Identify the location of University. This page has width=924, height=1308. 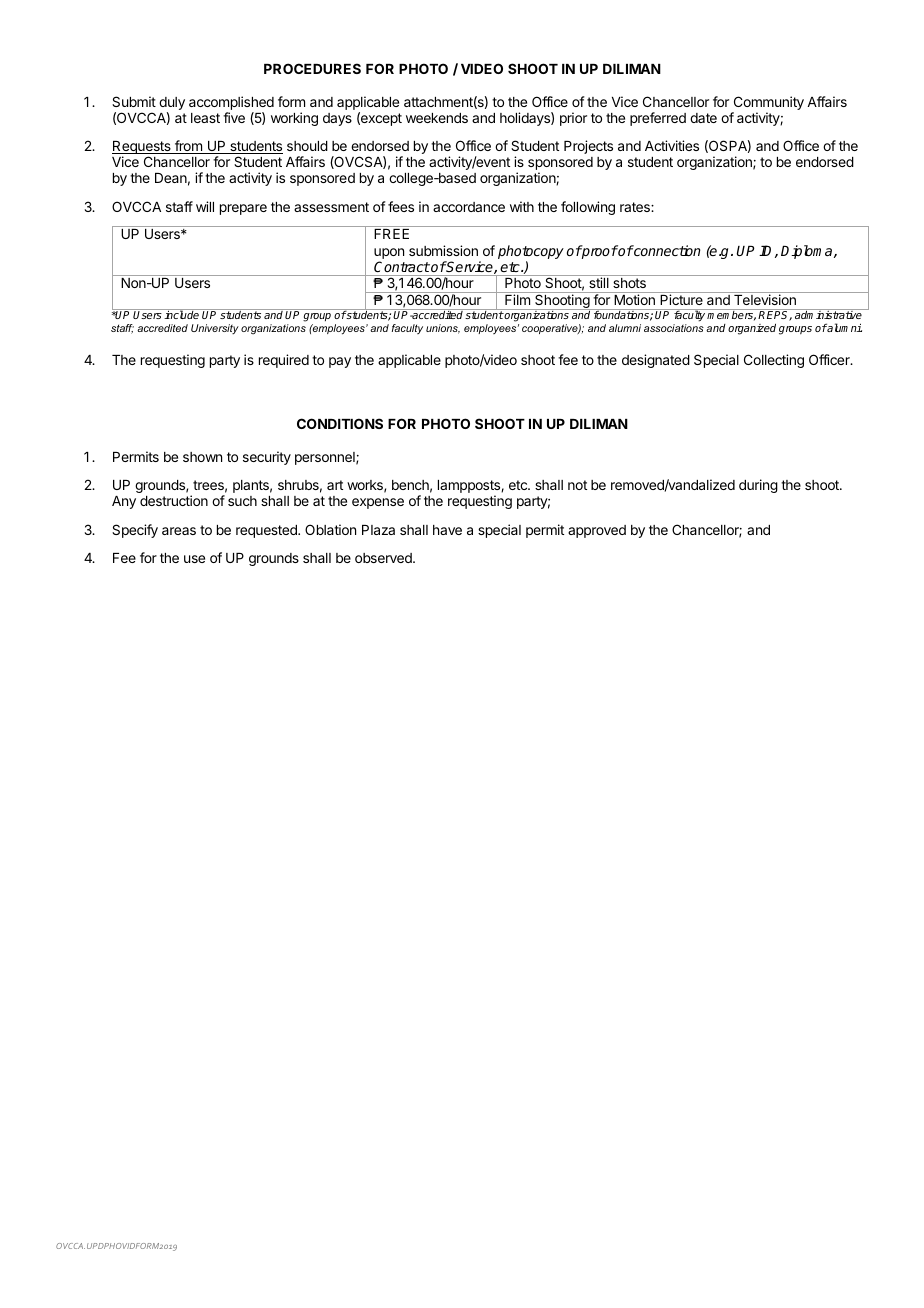
(215, 329).
